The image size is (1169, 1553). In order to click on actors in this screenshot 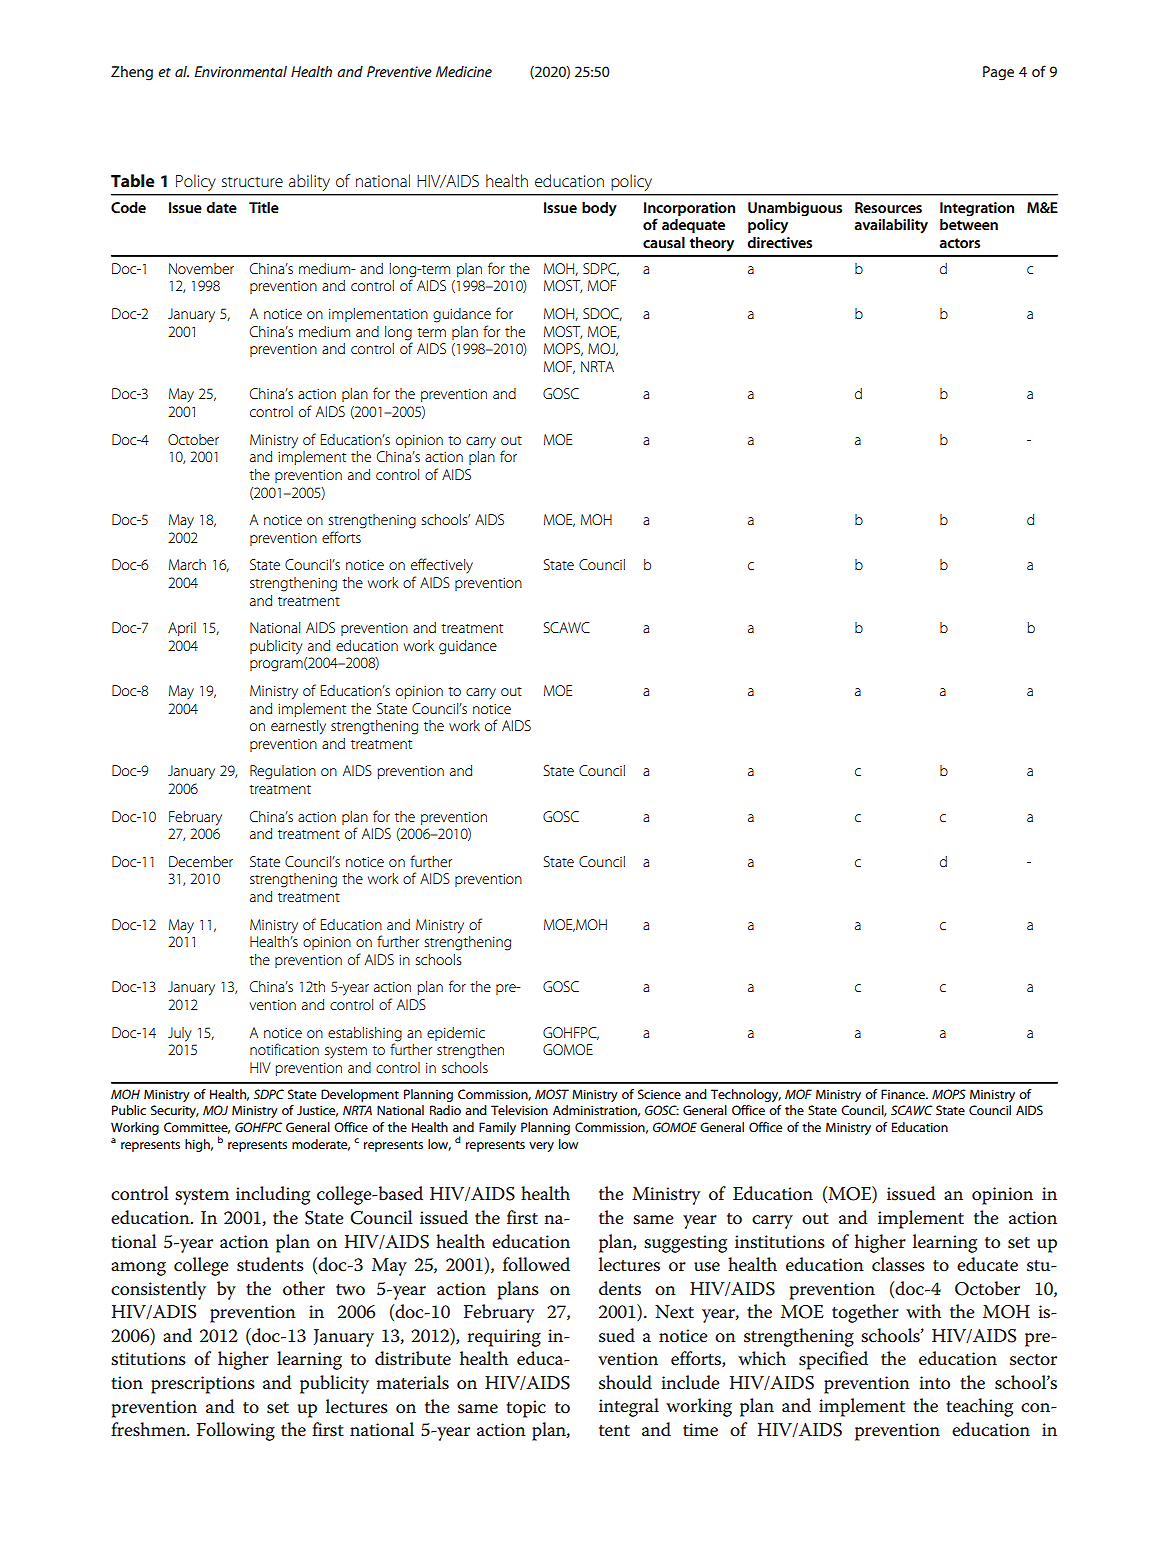, I will do `click(959, 243)`.
